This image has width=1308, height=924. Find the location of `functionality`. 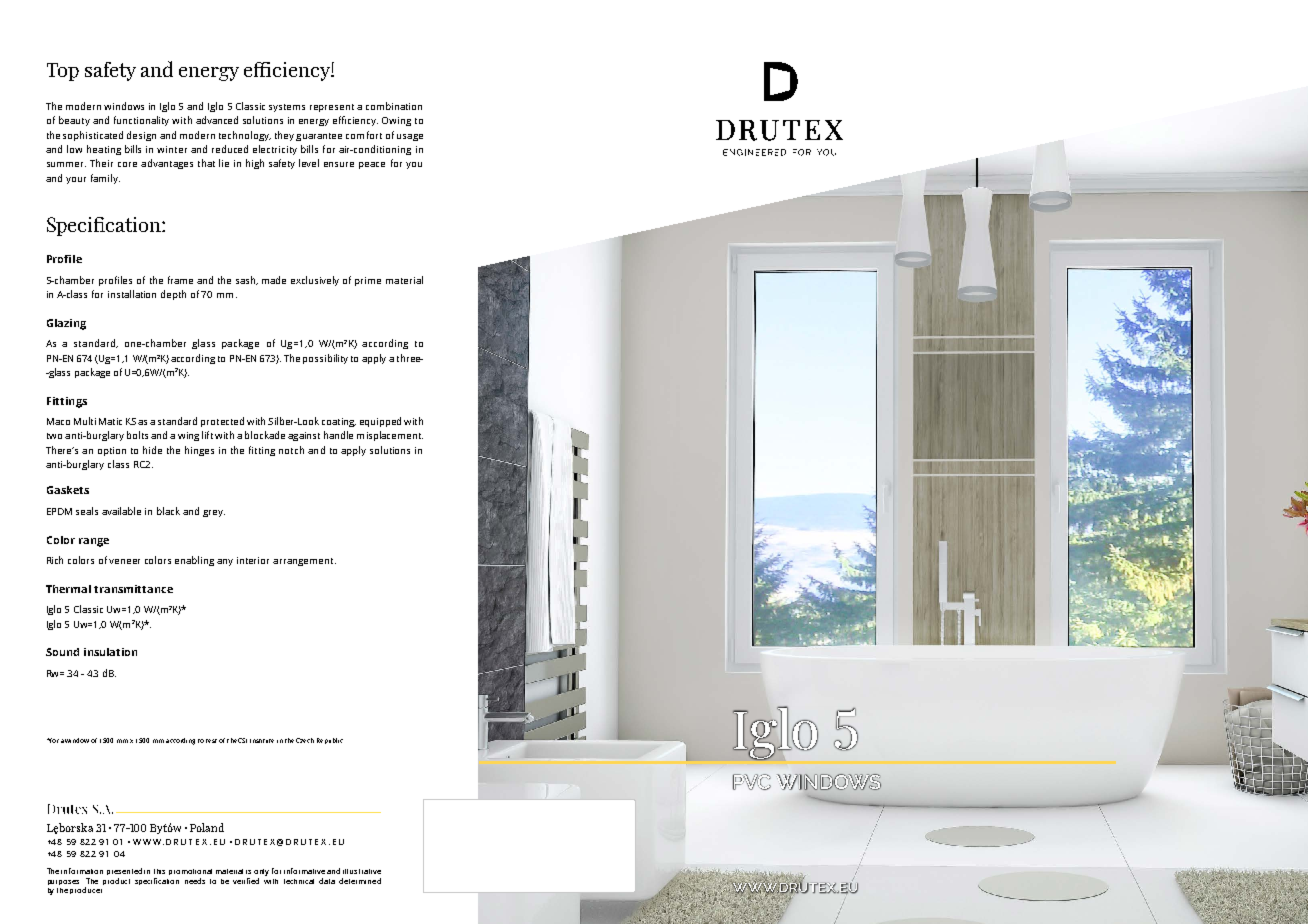

functionality is located at coordinates (141, 121).
